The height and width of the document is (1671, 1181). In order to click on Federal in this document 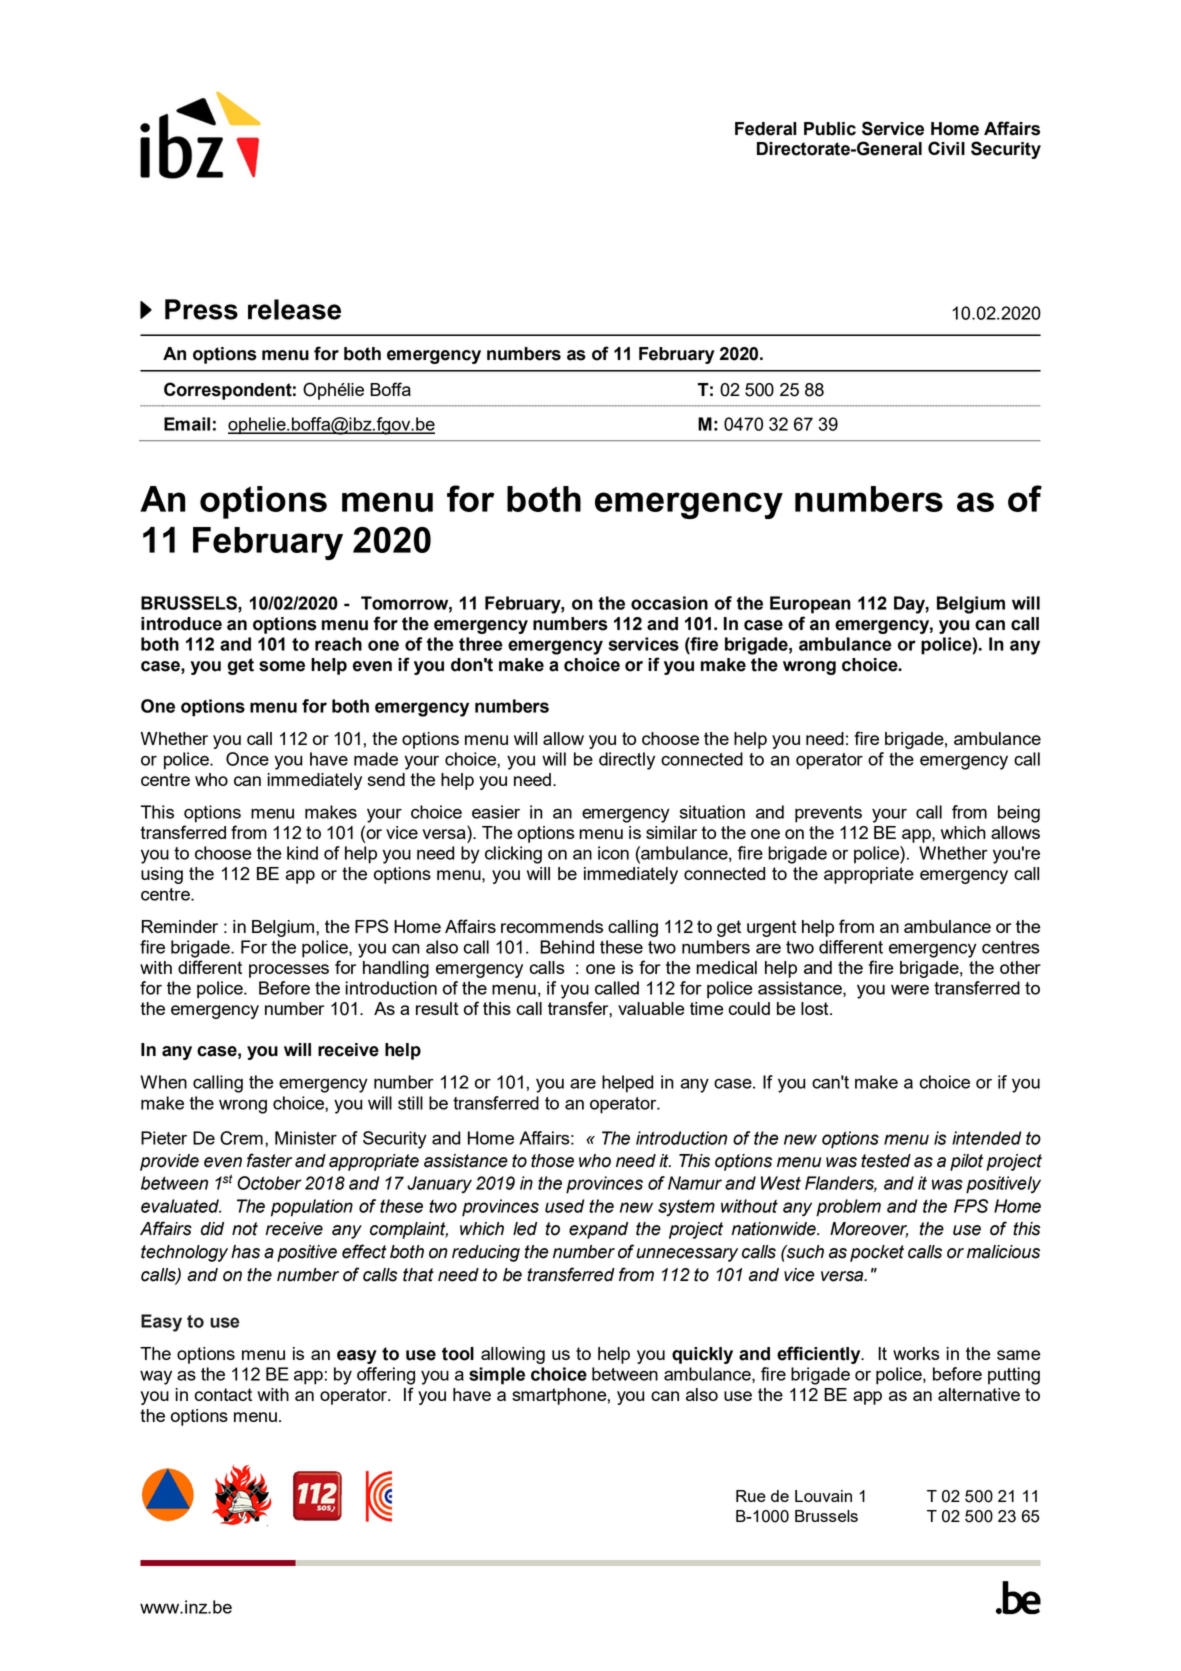, I will do `click(765, 129)`.
